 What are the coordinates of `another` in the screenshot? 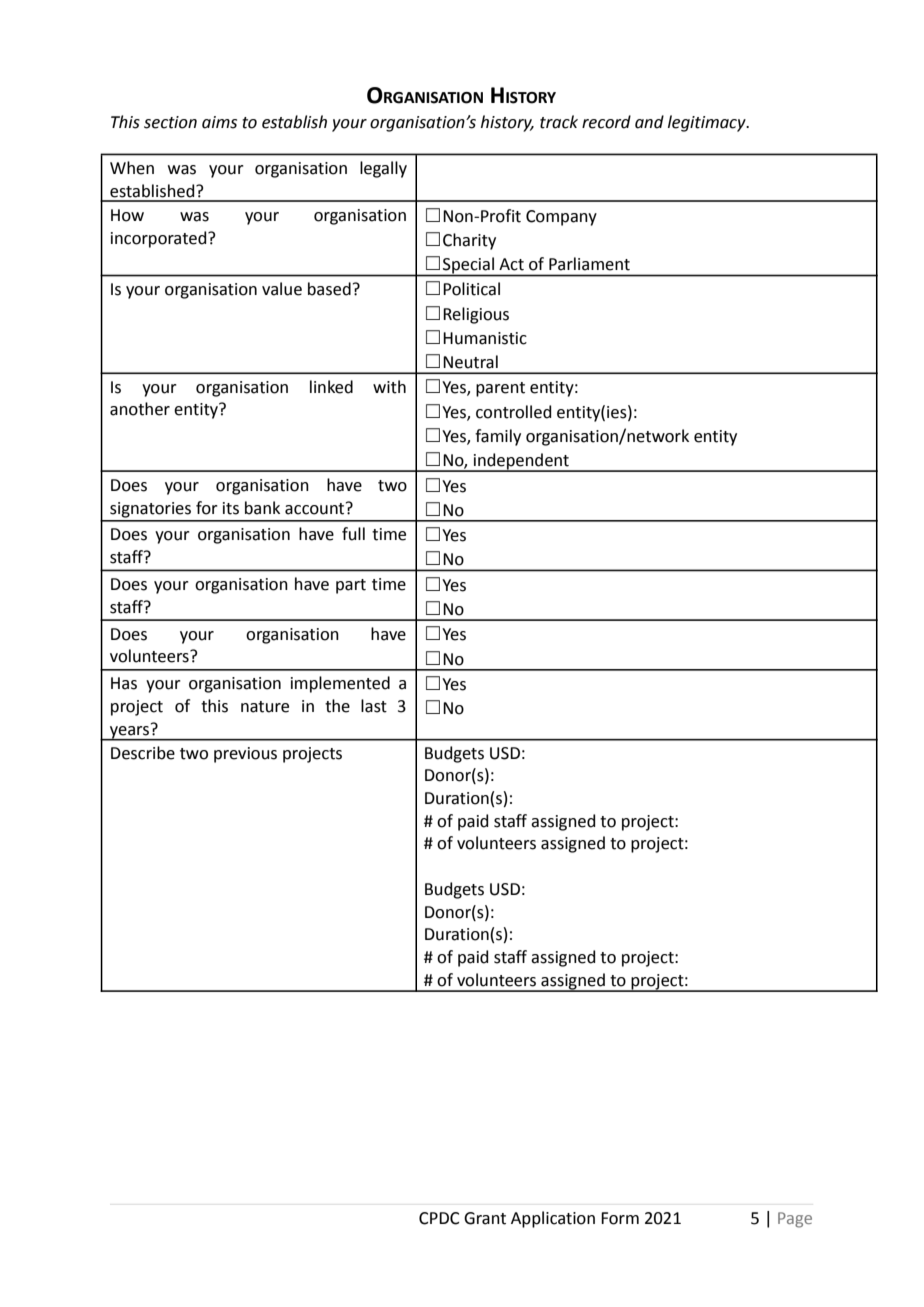 It's located at (140, 409).
